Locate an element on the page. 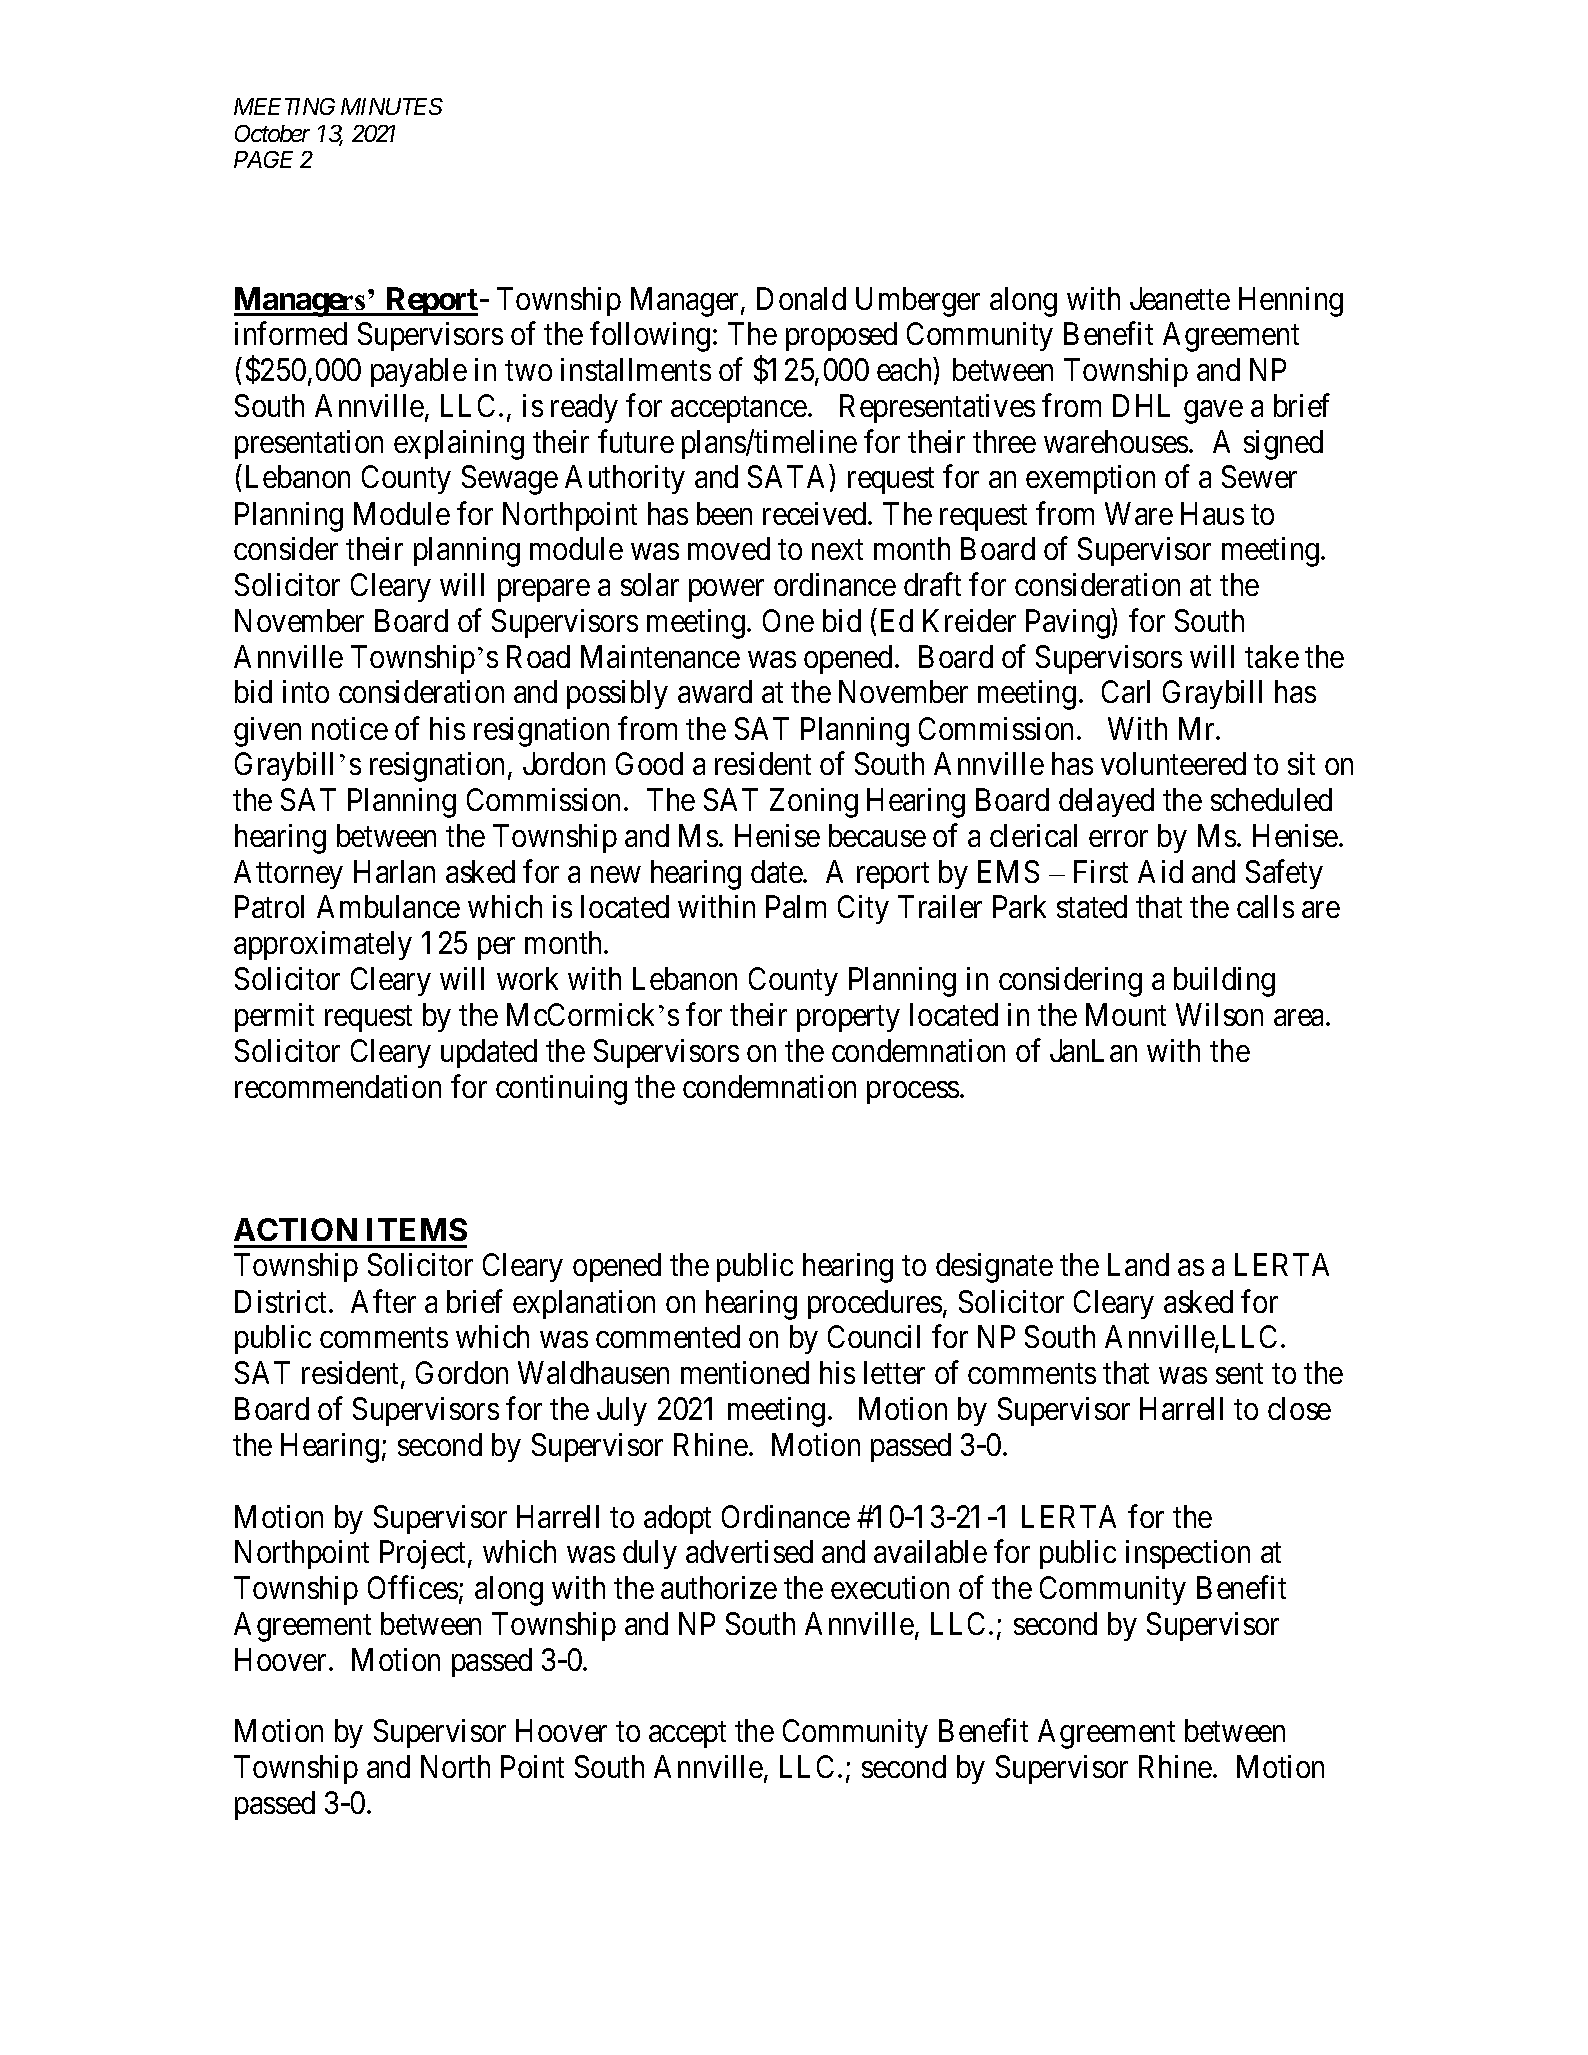 The image size is (1588, 2055). Sewer is located at coordinates (1259, 476).
